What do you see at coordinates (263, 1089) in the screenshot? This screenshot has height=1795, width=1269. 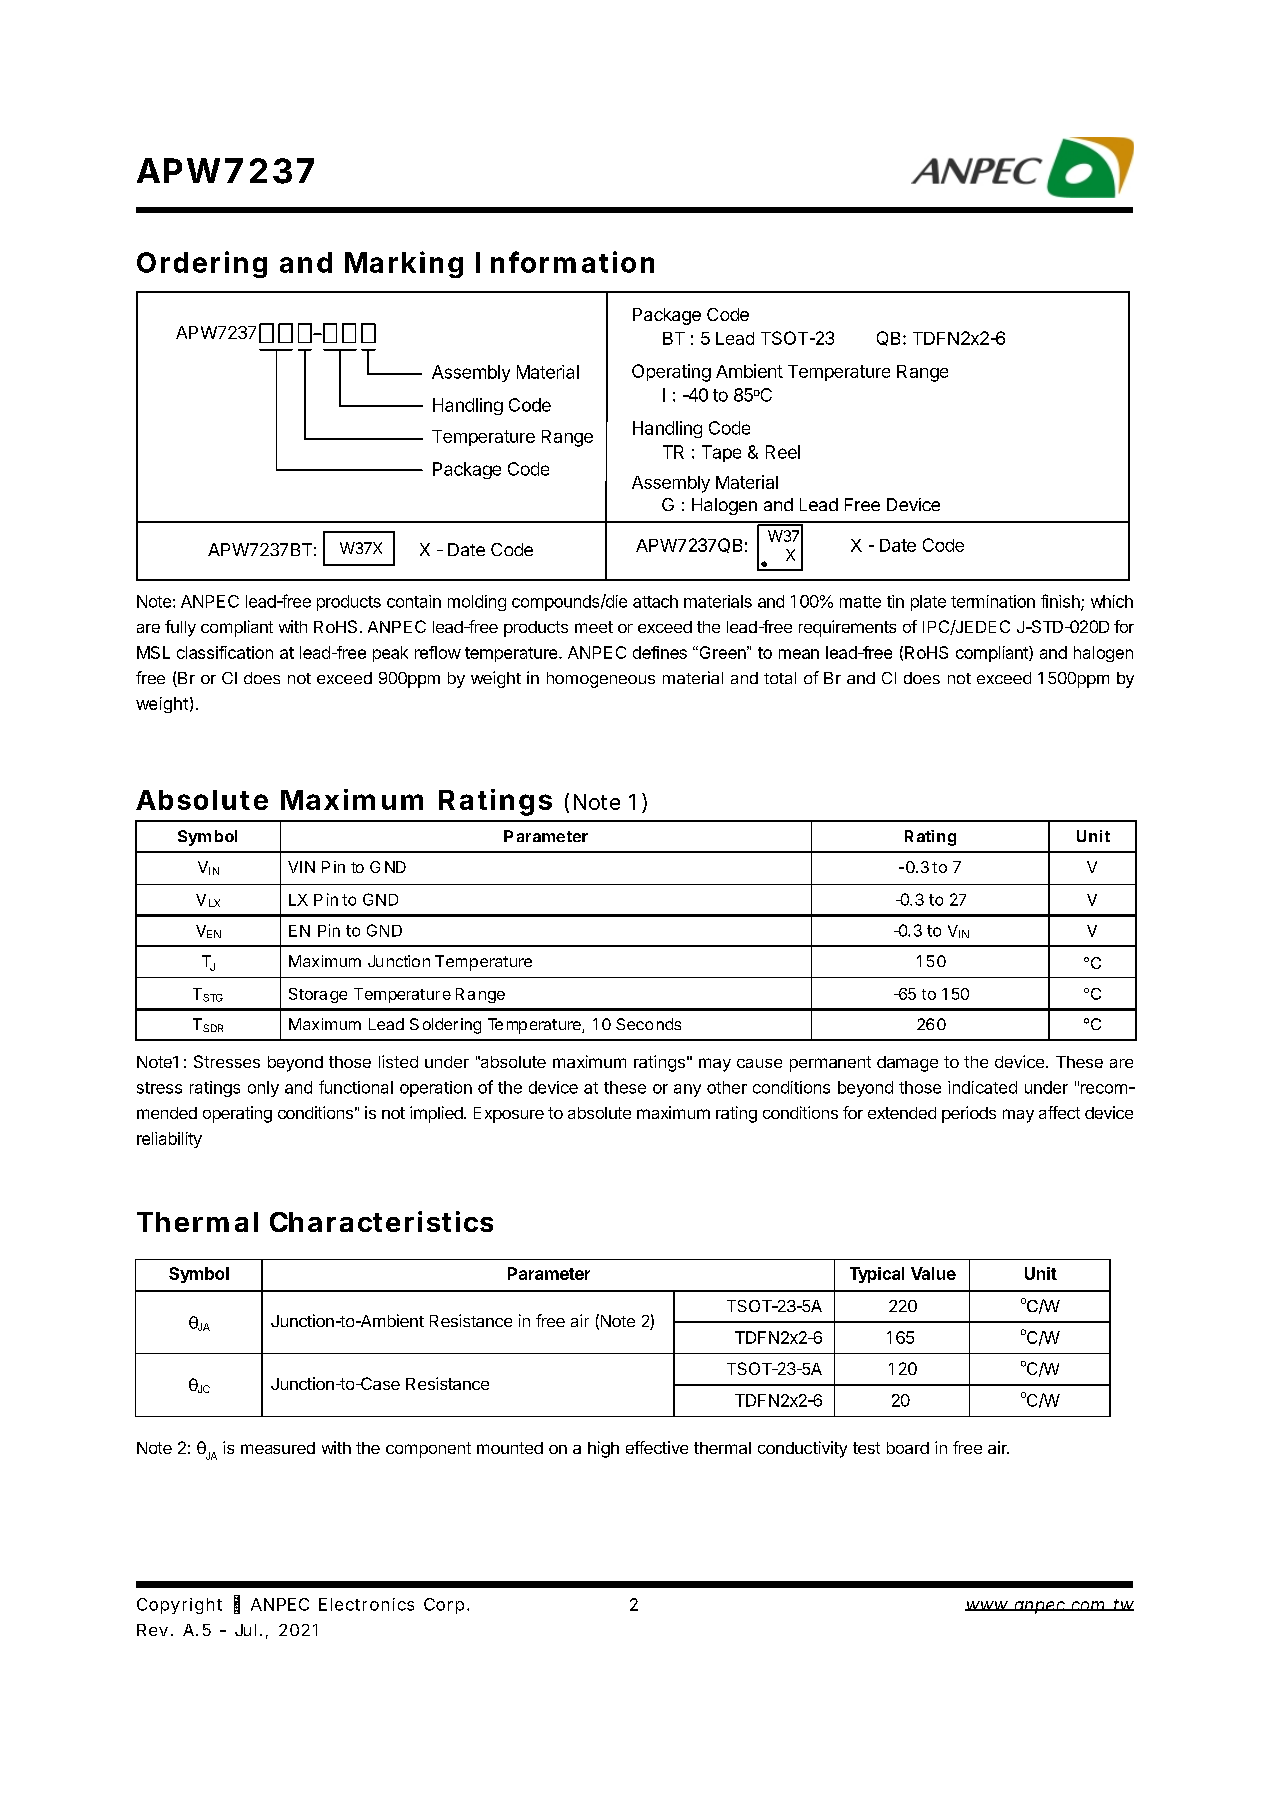 I see `only` at bounding box center [263, 1089].
